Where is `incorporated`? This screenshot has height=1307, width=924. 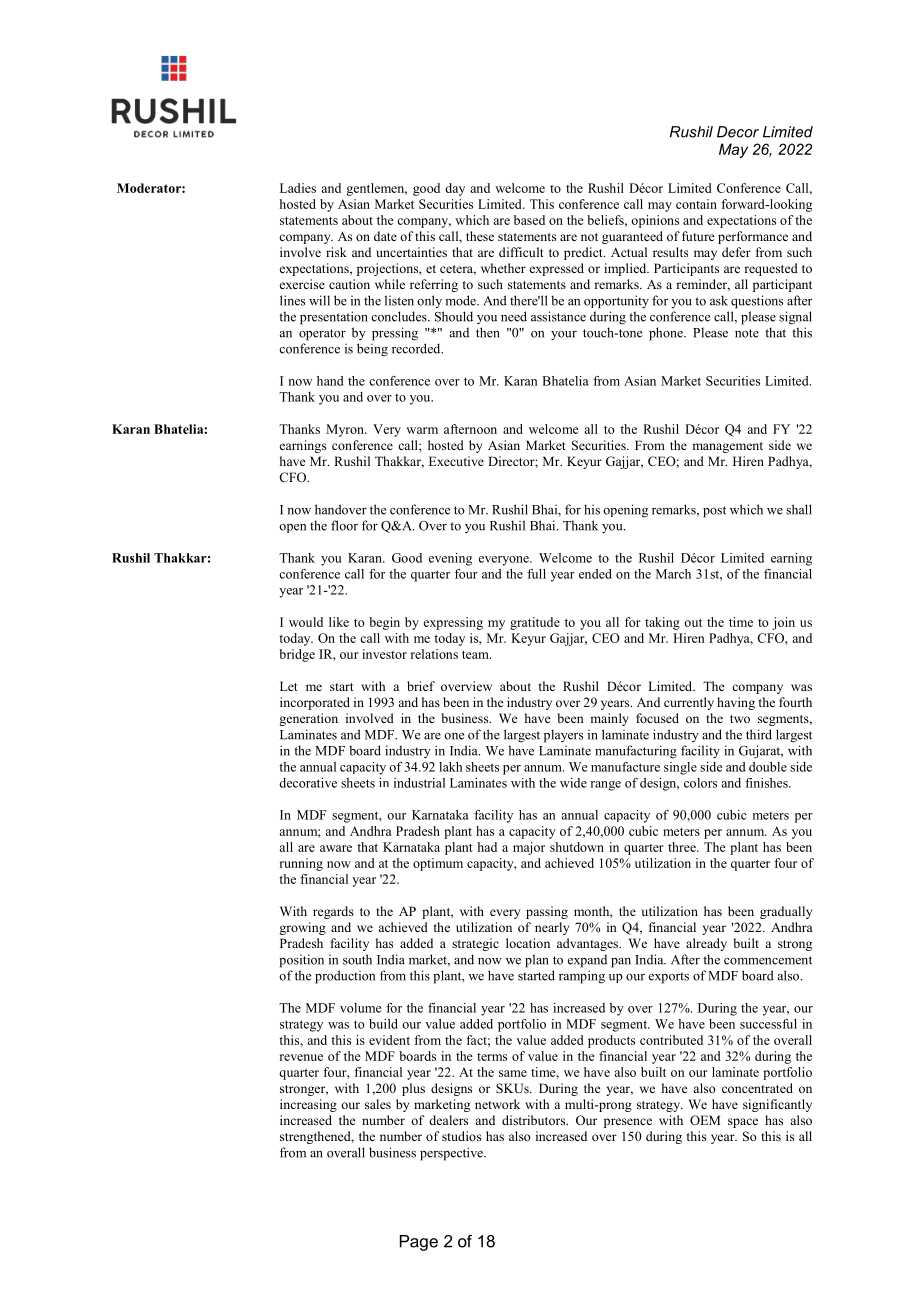
incorporated is located at coordinates (315, 703).
